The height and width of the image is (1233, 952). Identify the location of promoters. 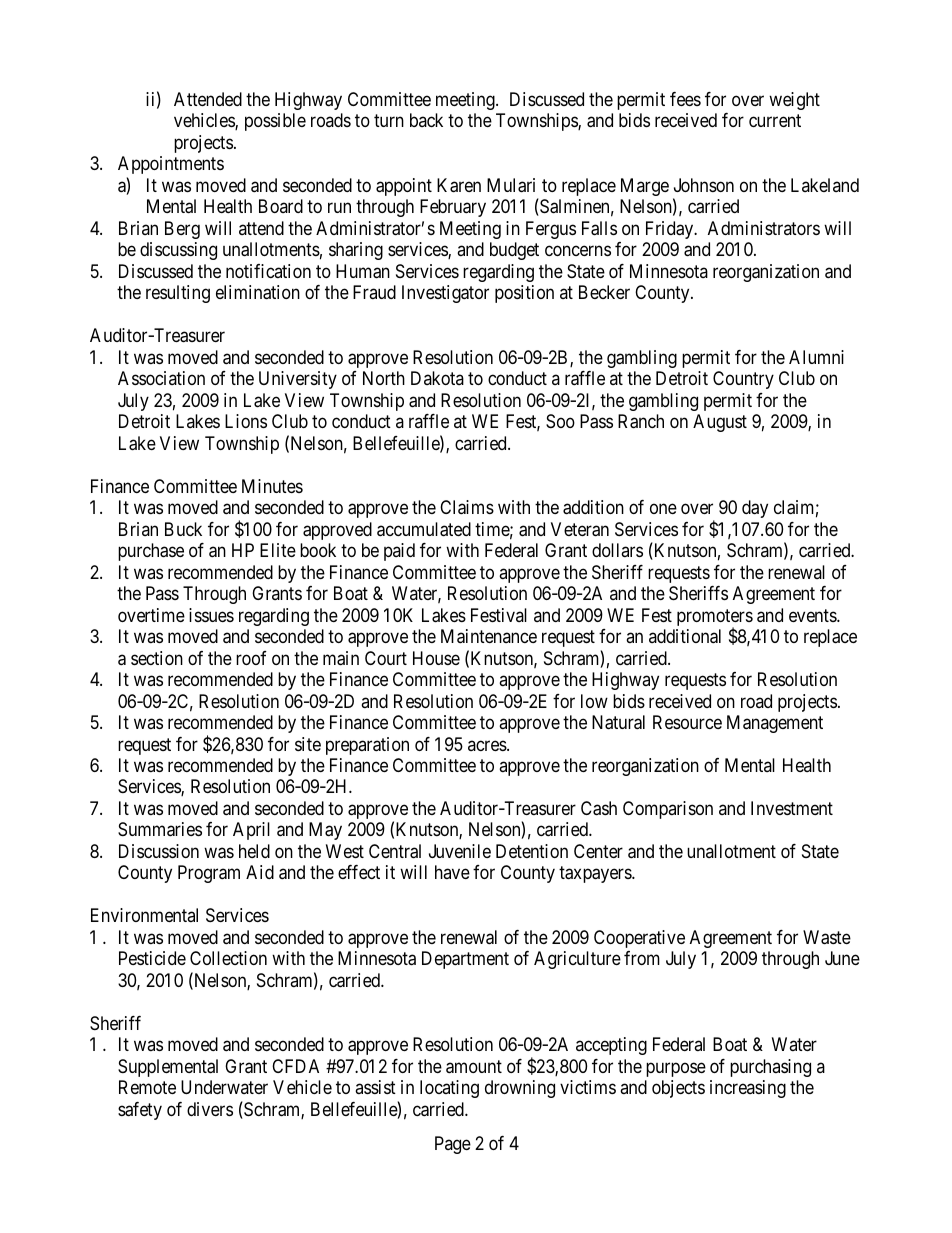
(715, 619).
